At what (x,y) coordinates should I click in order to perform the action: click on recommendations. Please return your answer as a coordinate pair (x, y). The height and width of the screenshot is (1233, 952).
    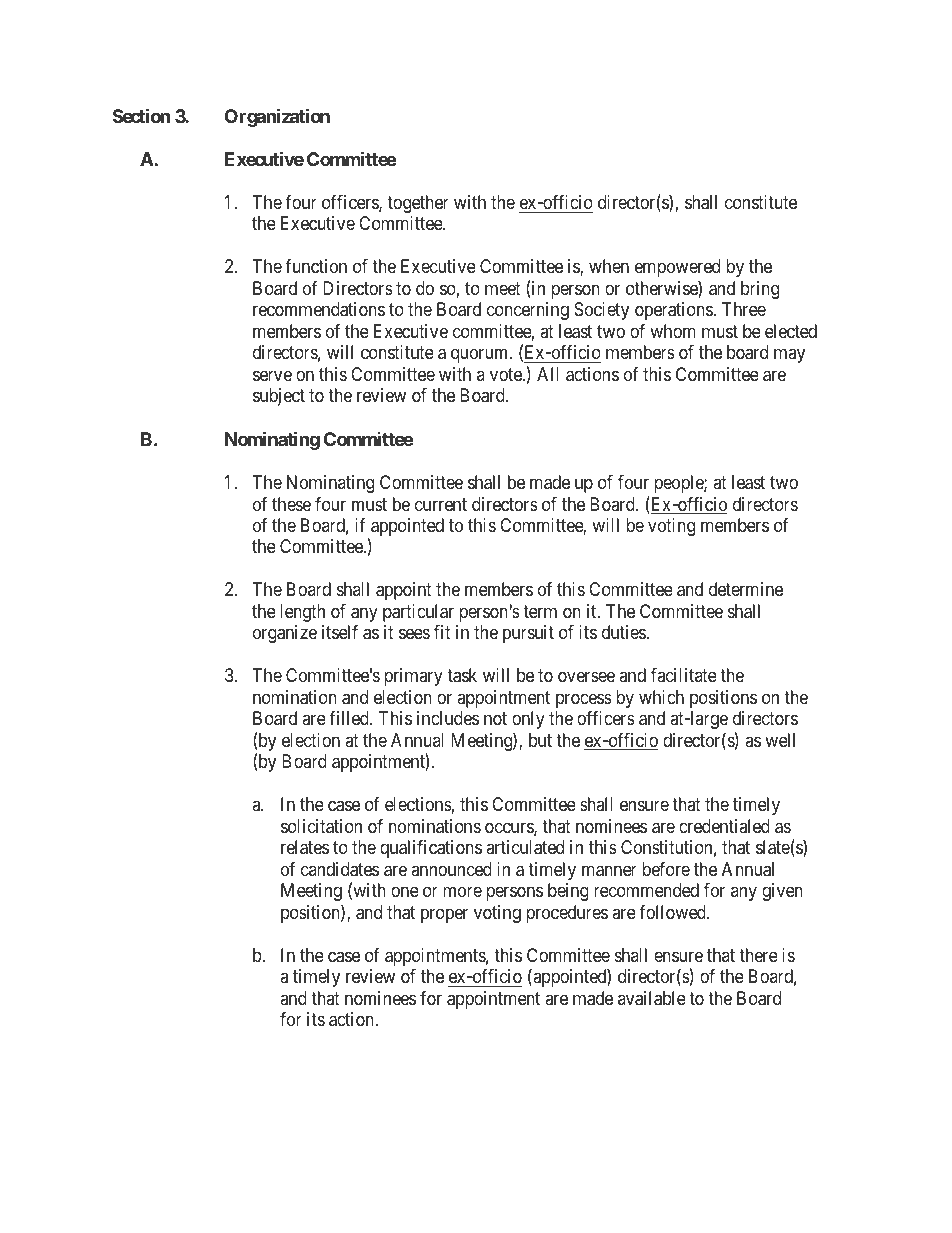
    Looking at the image, I should click on (319, 309).
